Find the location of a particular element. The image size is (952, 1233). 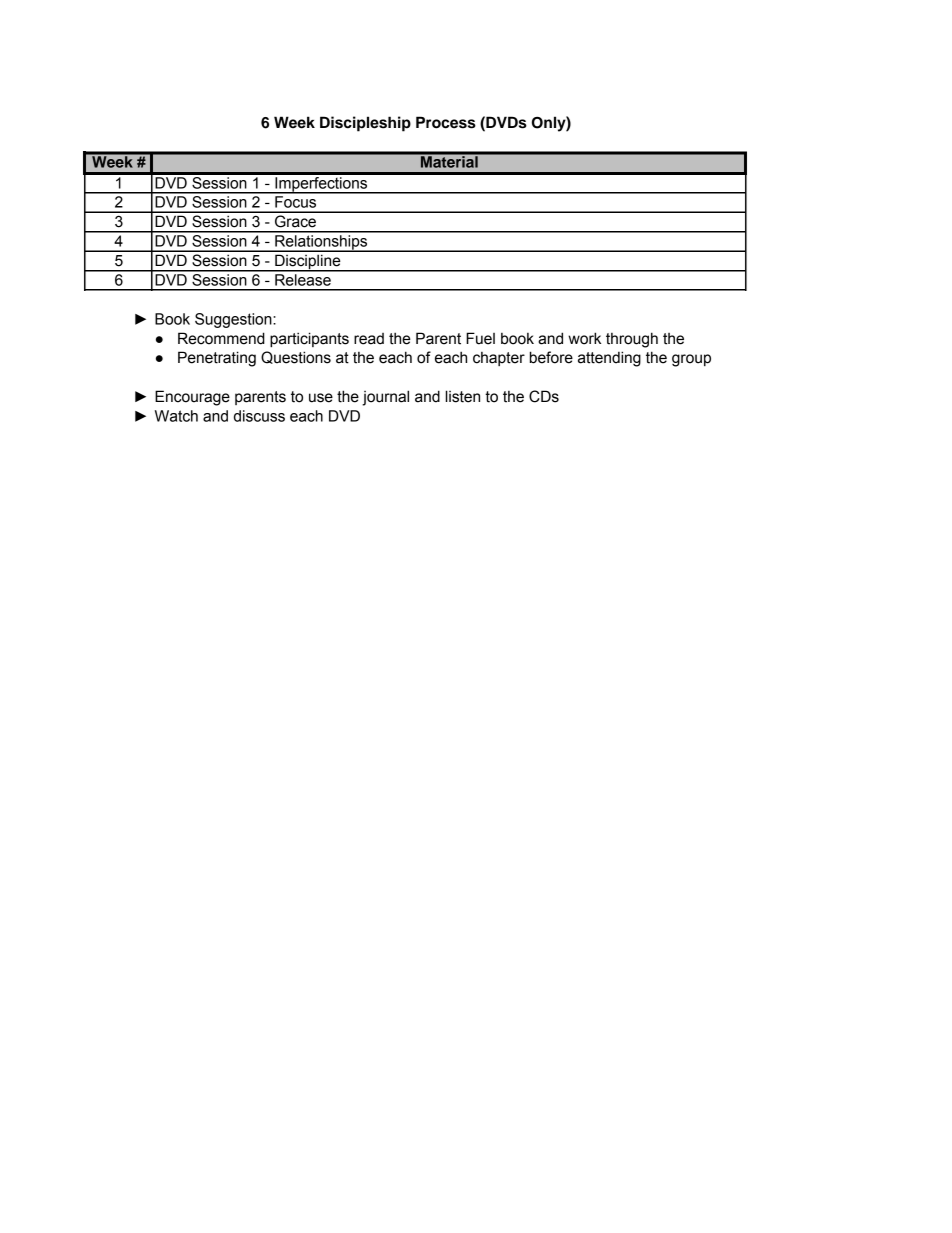

read is located at coordinates (369, 339).
